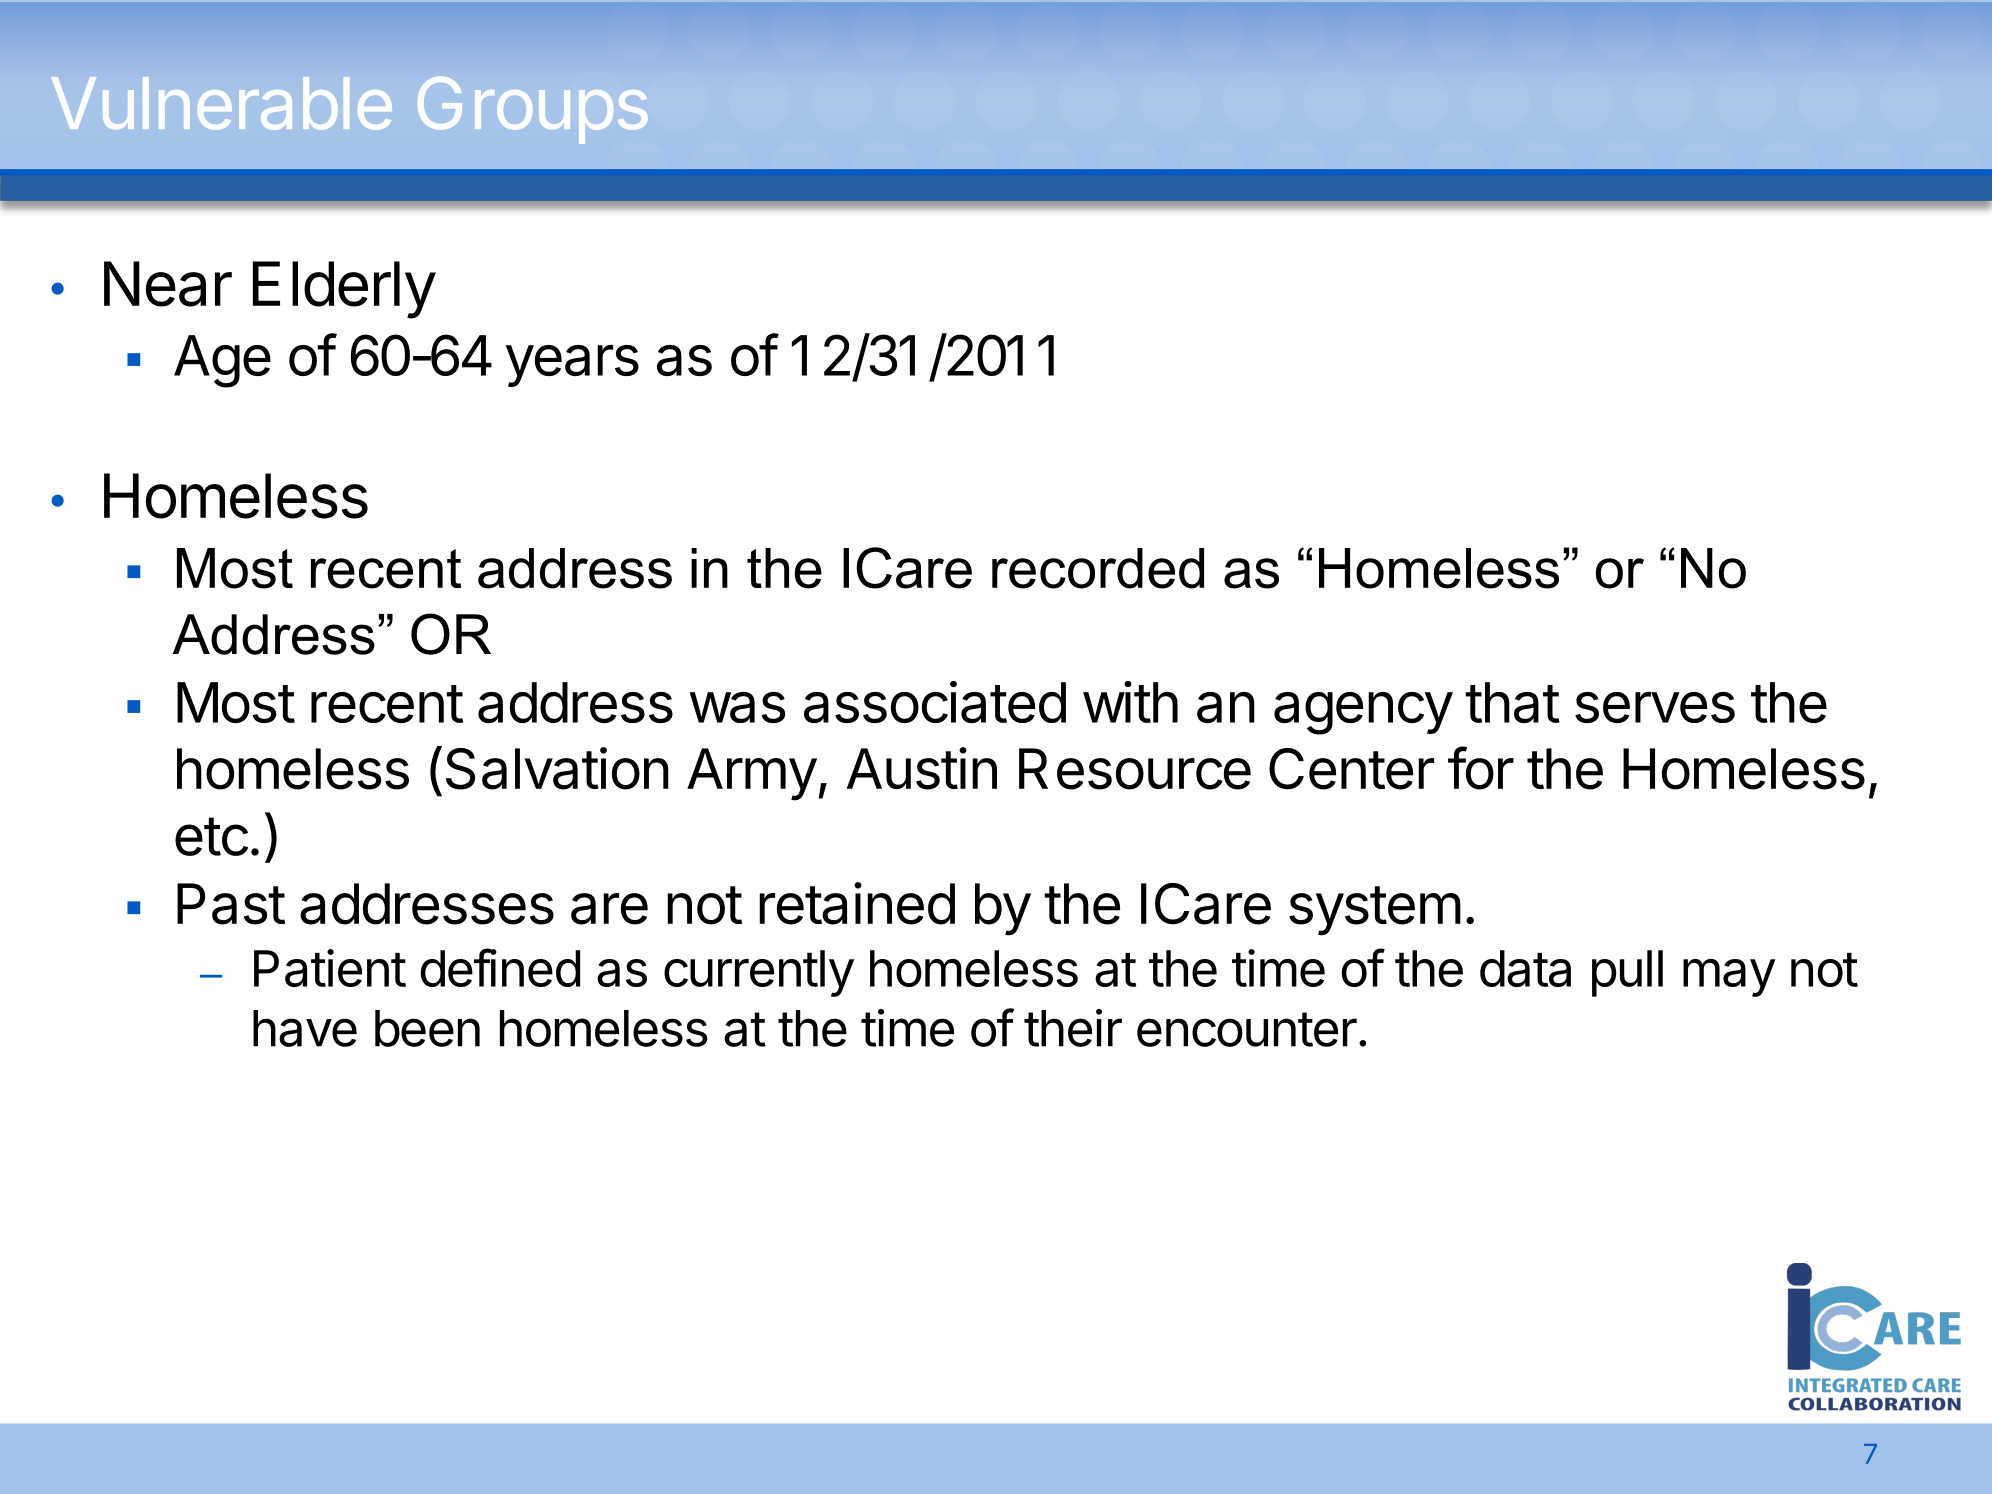  Describe the element at coordinates (221, 103) in the screenshot. I see `Vulnerable` at that location.
